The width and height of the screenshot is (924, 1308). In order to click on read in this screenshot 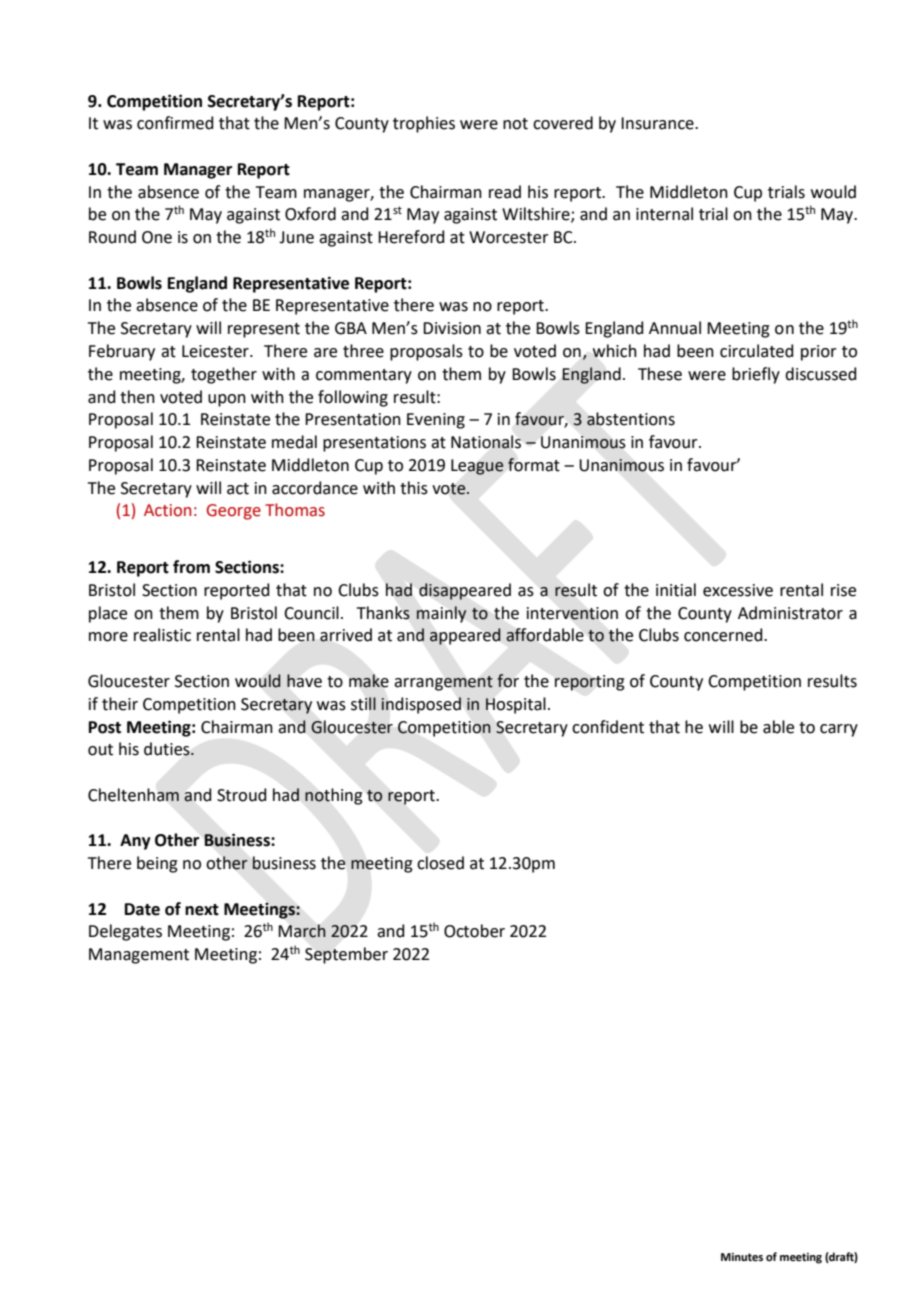, I will do `click(505, 192)`.
